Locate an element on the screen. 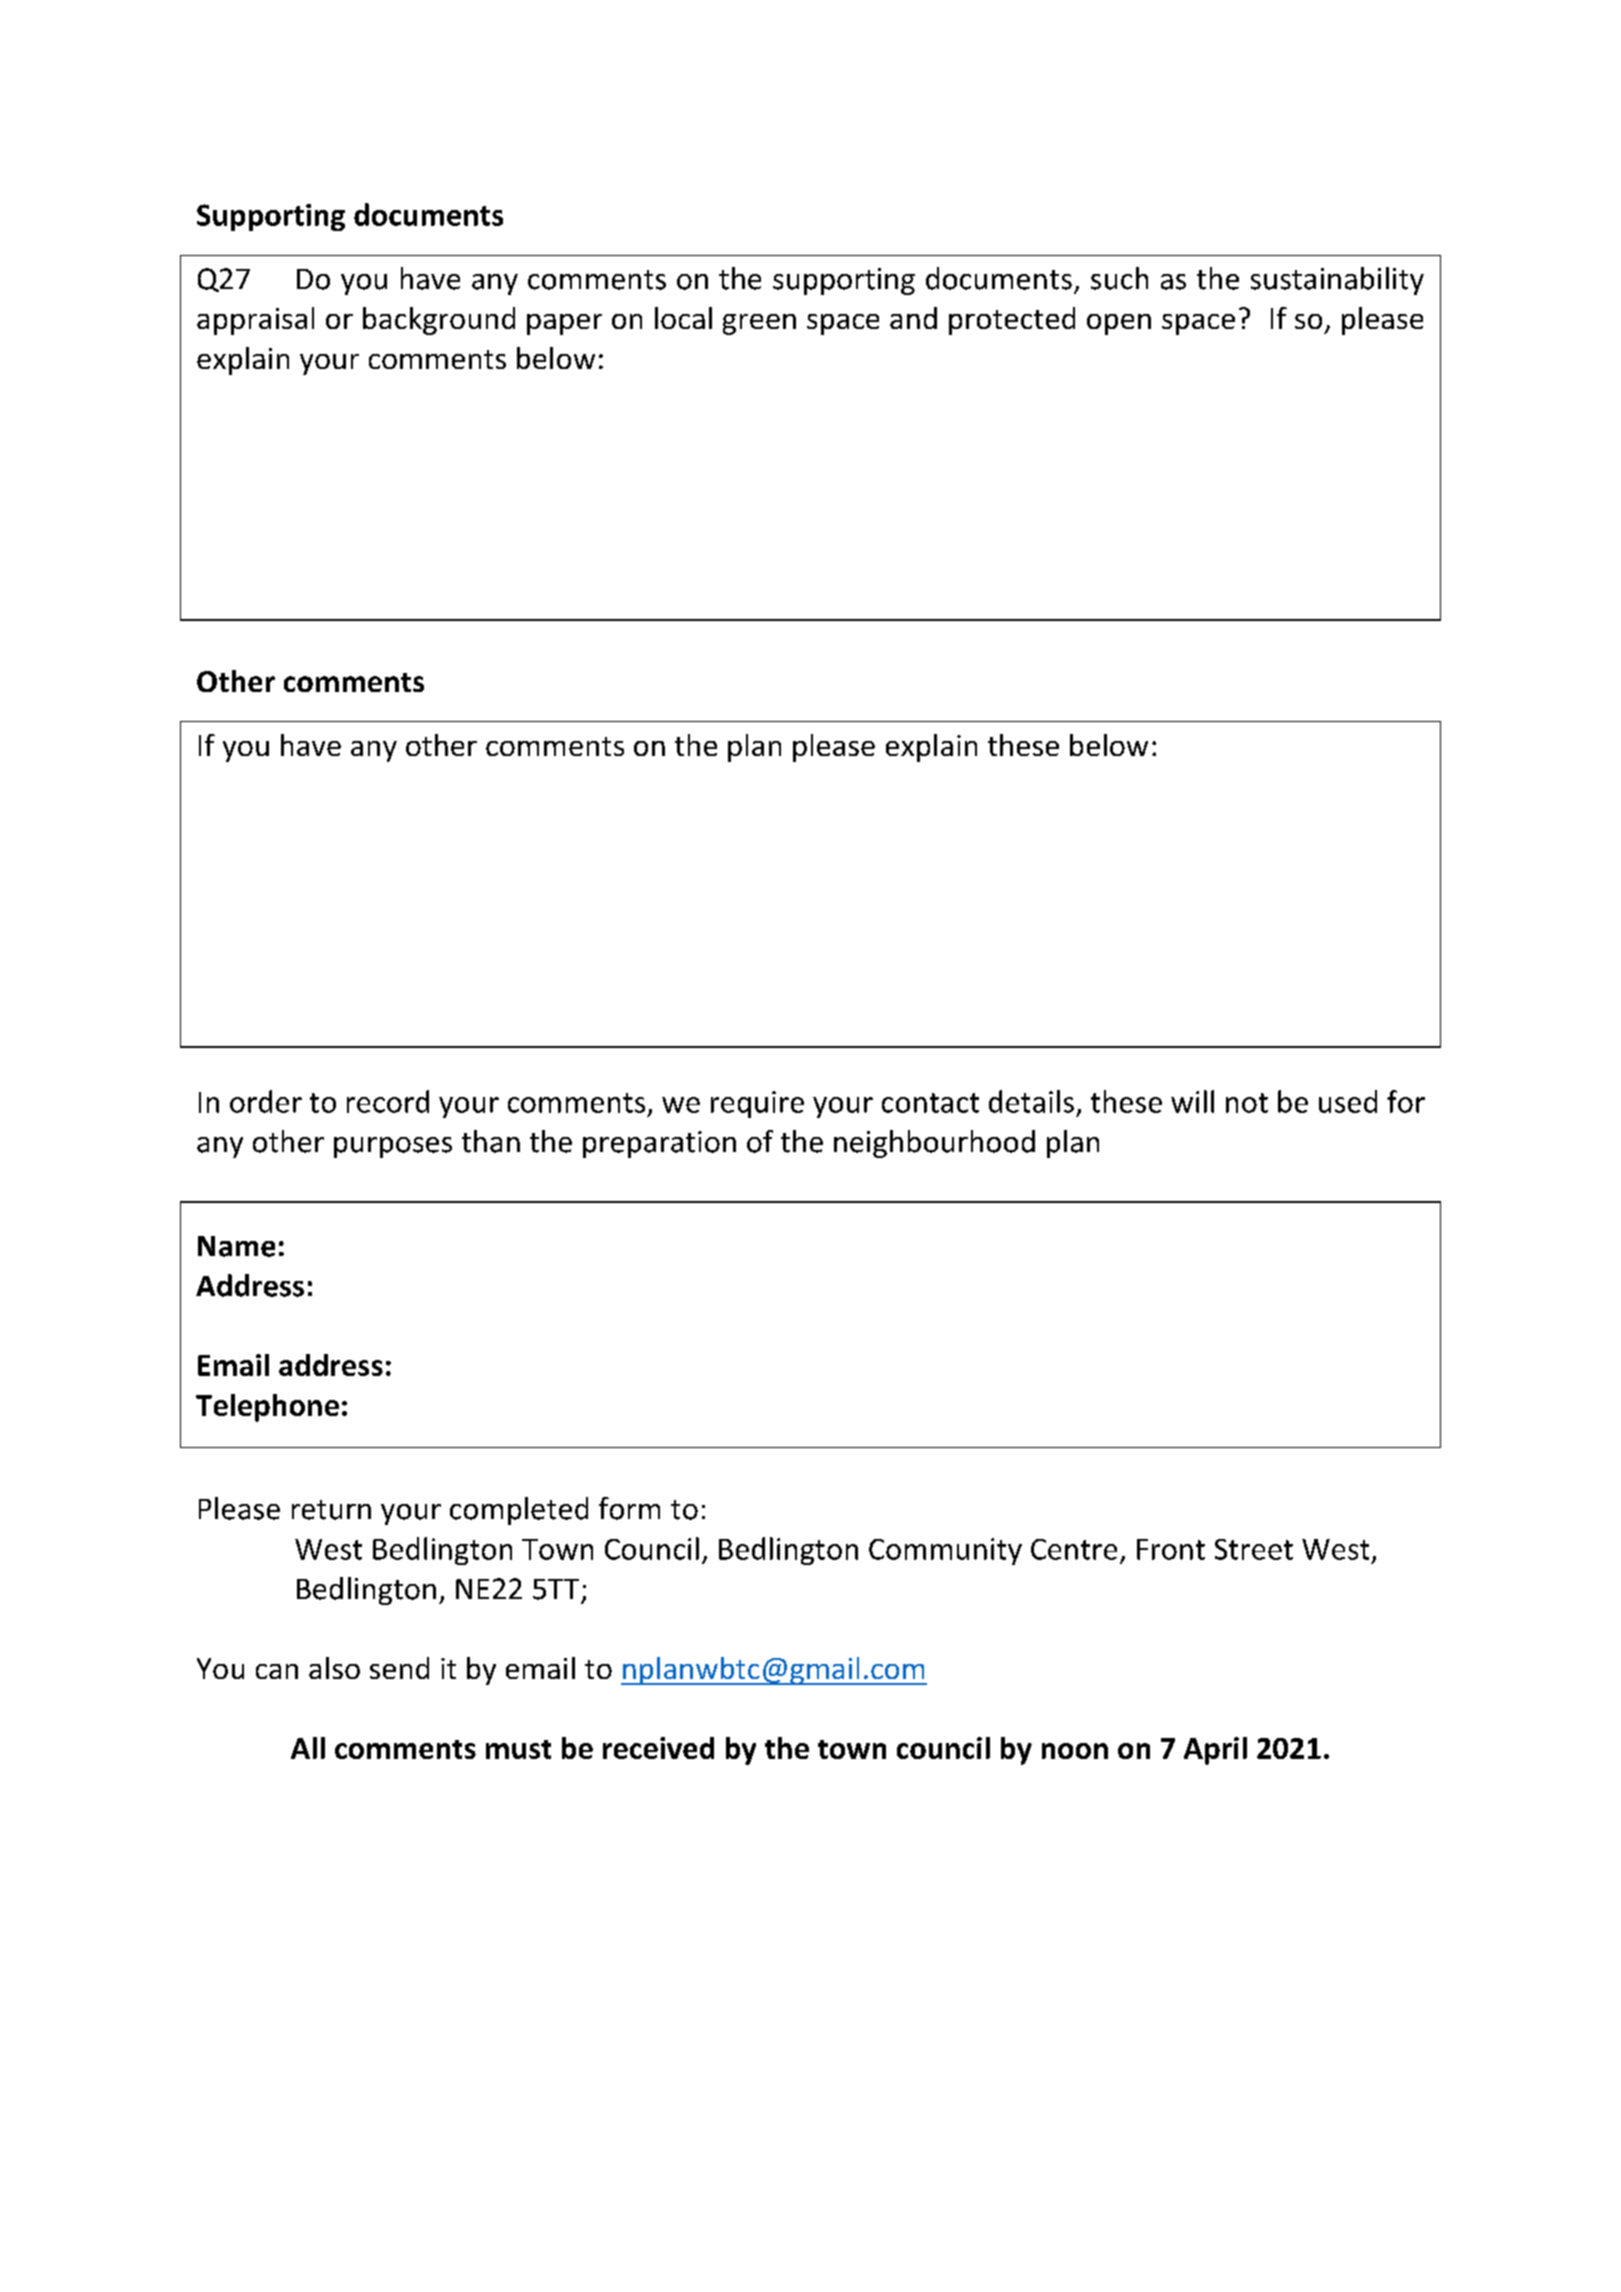 Image resolution: width=1621 pixels, height=2292 pixels. April is located at coordinates (1215, 1751).
